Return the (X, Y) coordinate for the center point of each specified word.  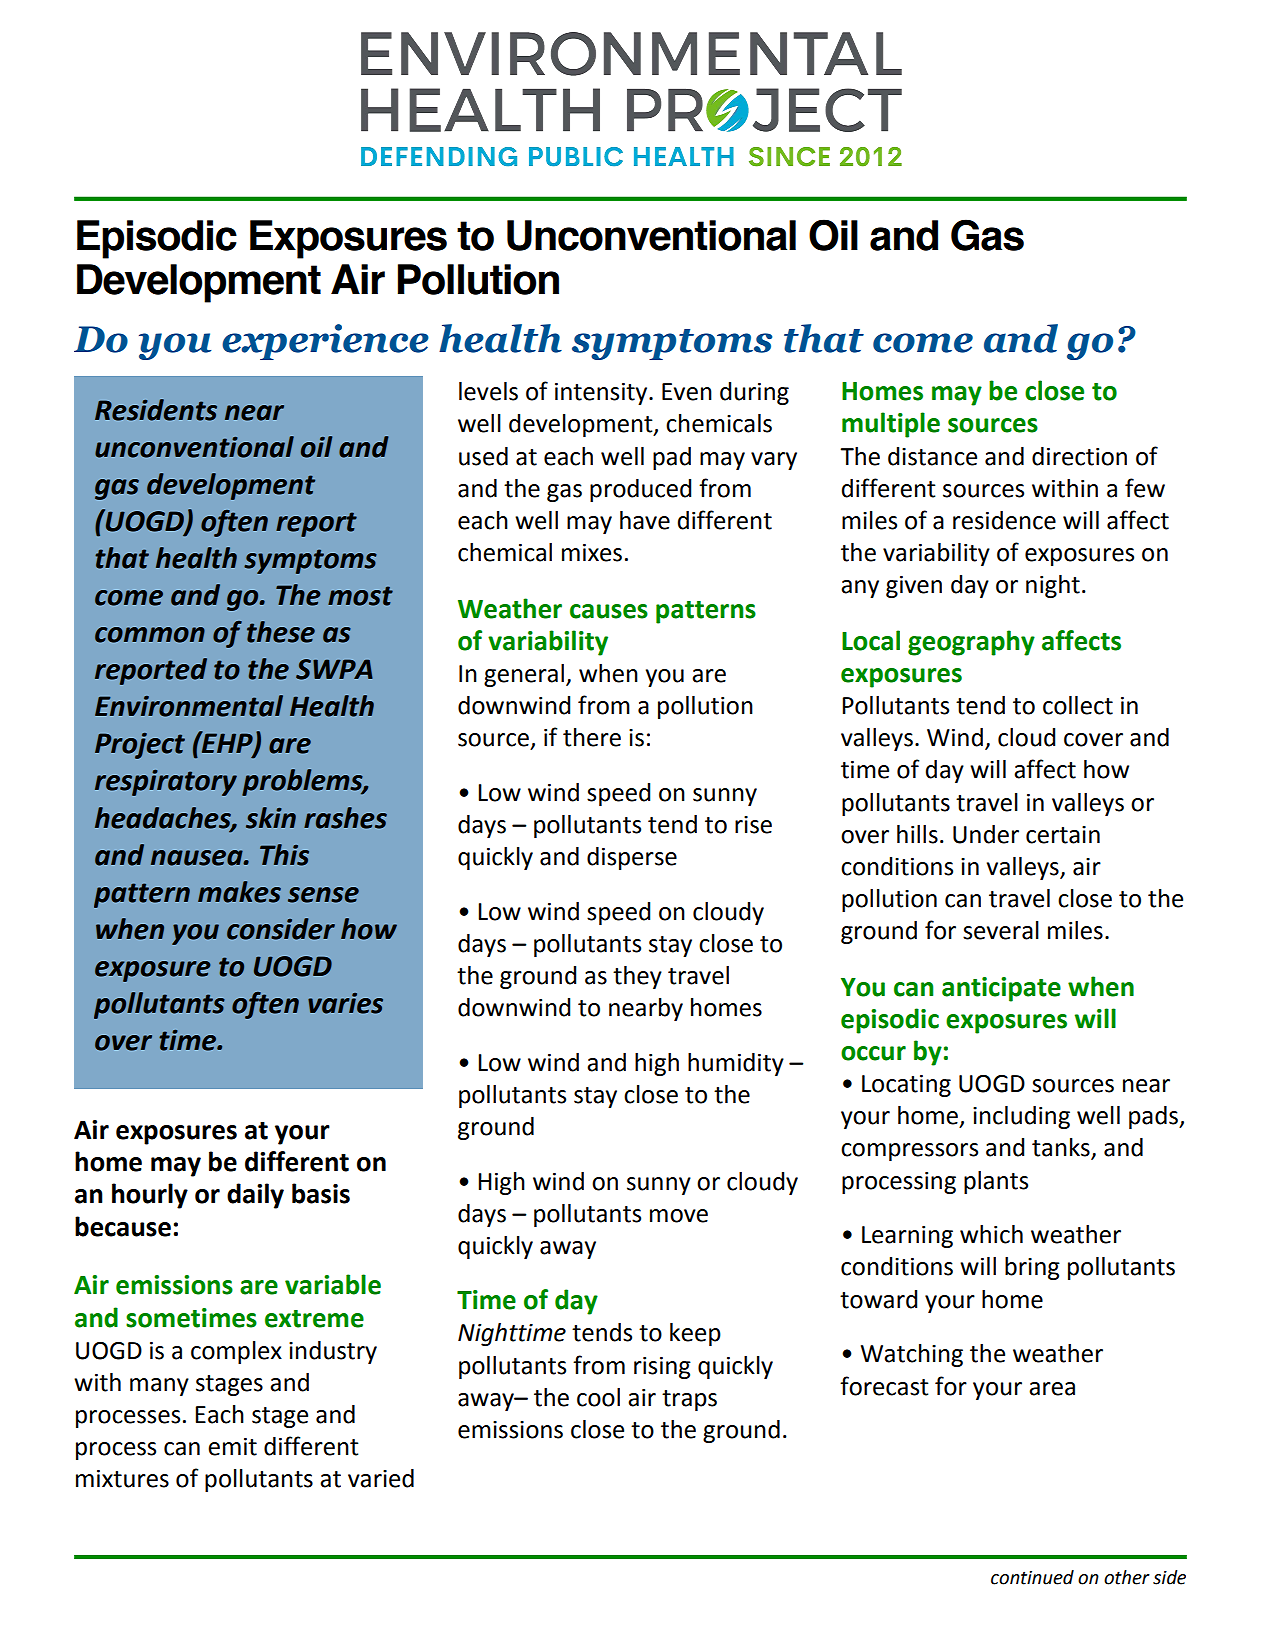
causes (609, 611)
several (1001, 930)
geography (971, 643)
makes (239, 892)
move (679, 1216)
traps (689, 1400)
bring (1032, 1268)
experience (325, 342)
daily (255, 1196)
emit (232, 1447)
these (281, 632)
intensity (602, 394)
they (637, 977)
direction (1079, 456)
